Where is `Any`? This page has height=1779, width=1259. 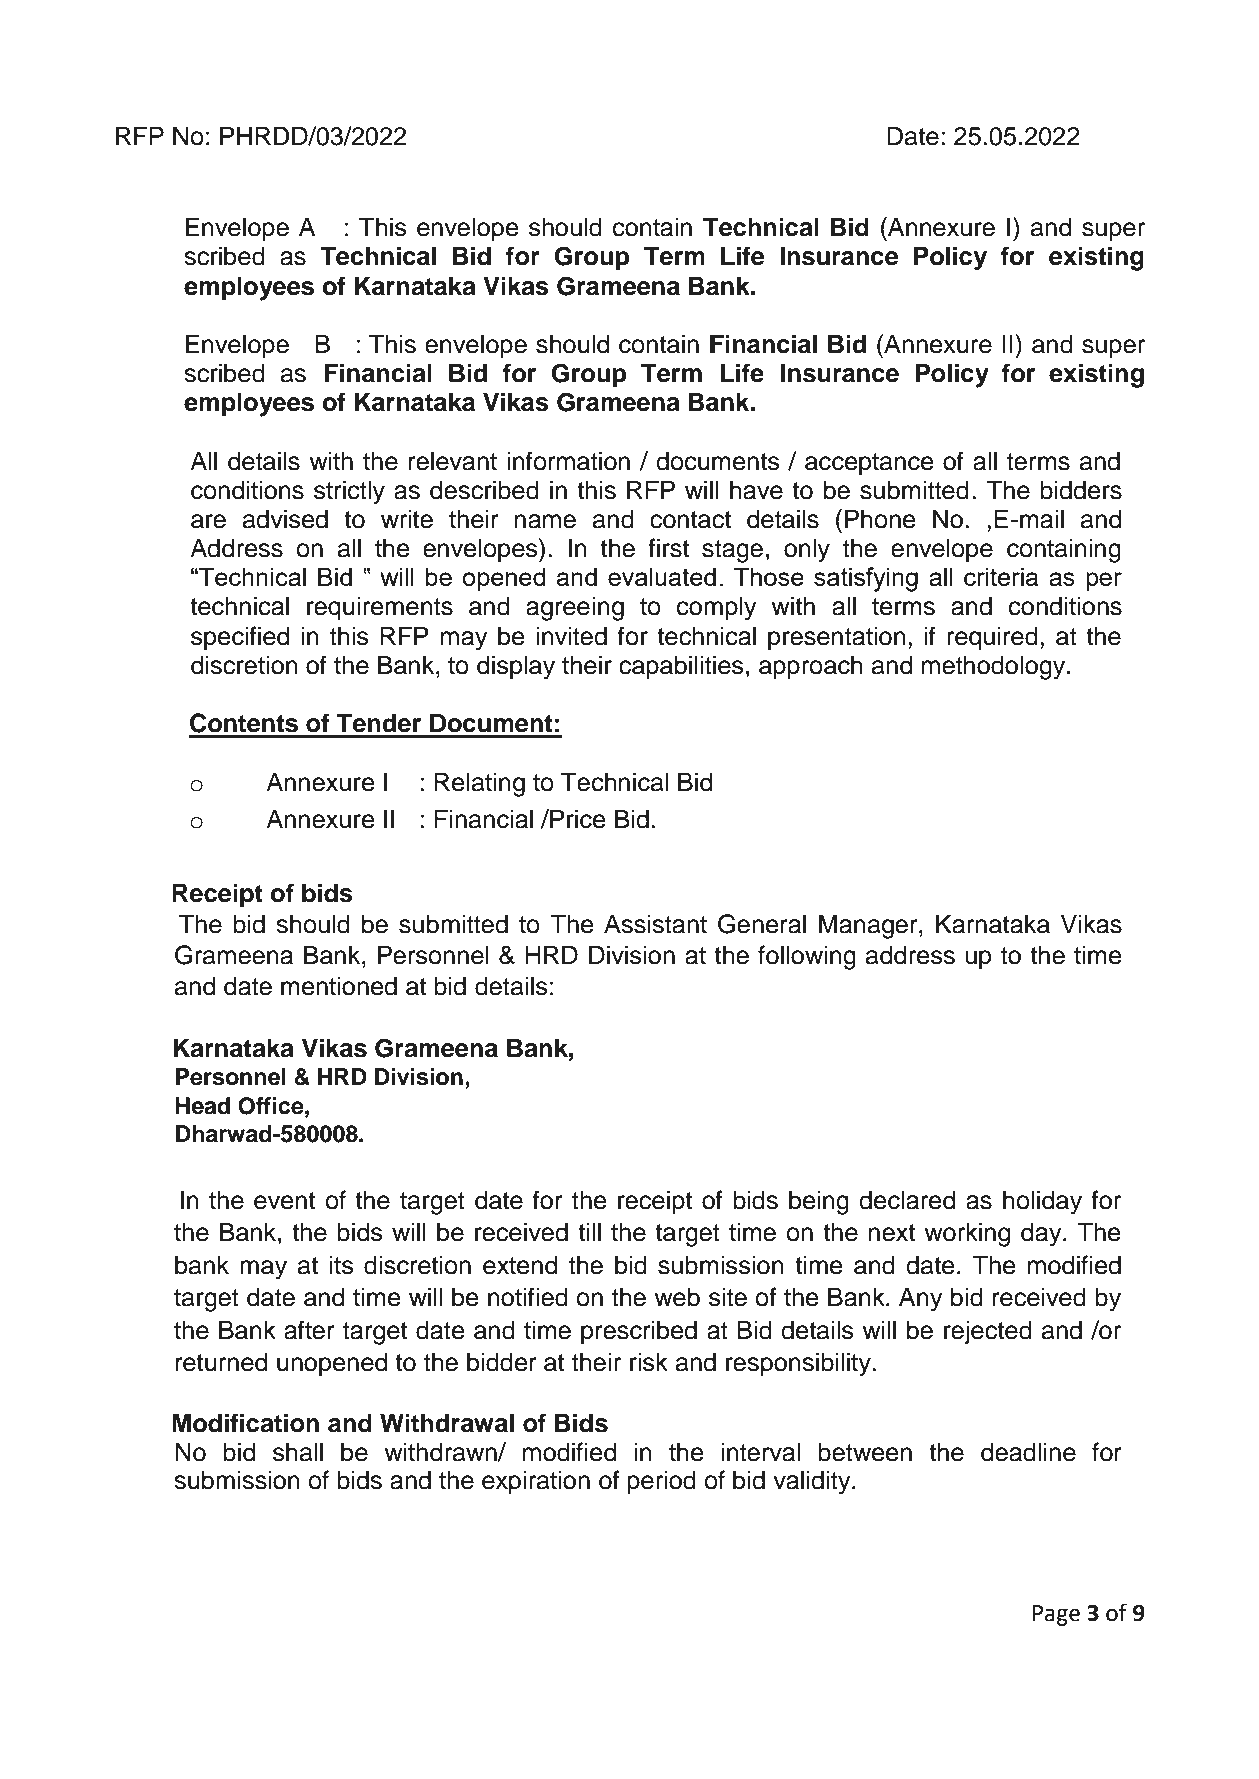
Any is located at coordinates (921, 1299).
